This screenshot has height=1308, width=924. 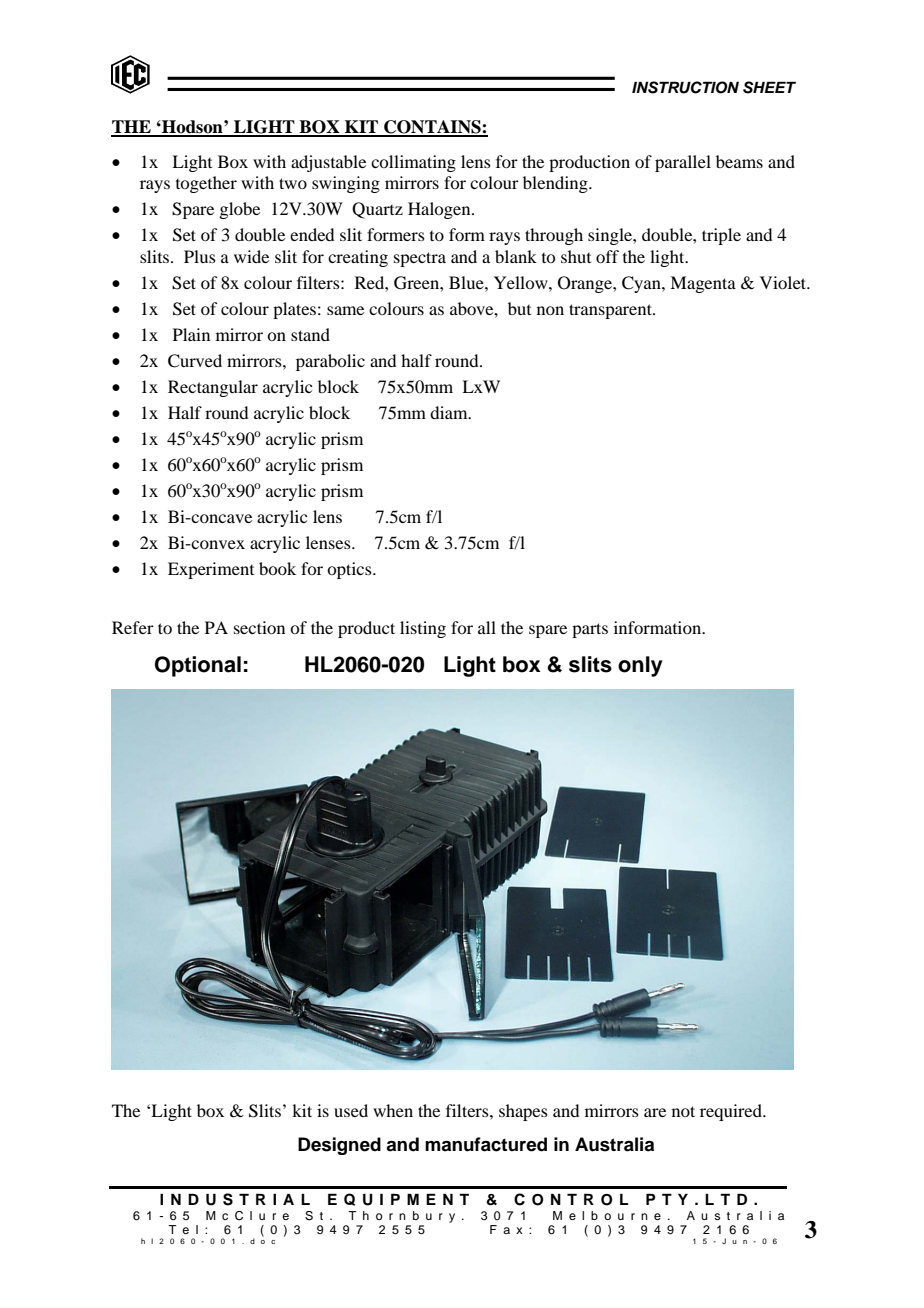 I want to click on listing, so click(x=423, y=629).
